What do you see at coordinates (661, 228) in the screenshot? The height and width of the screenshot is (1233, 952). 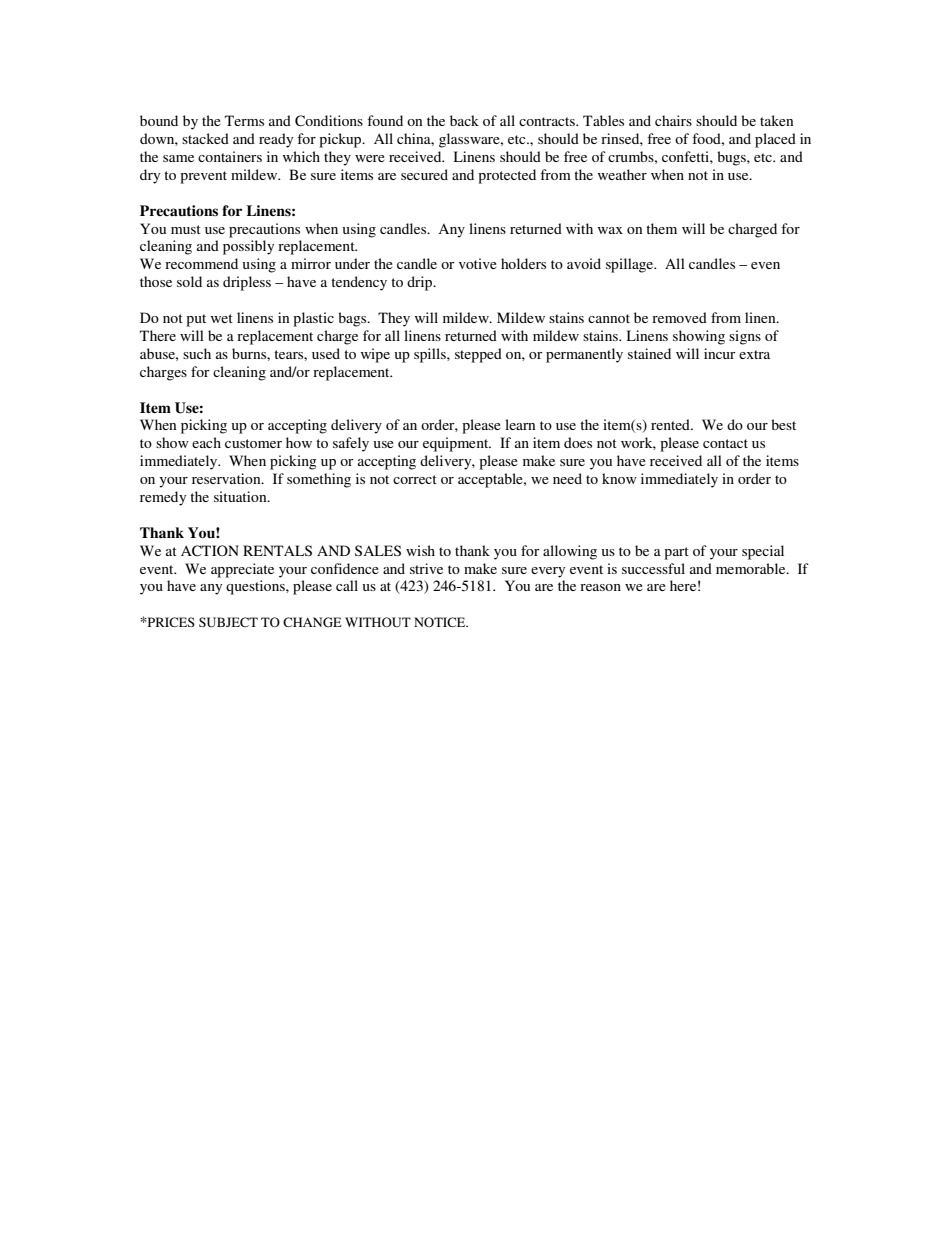 I see `them` at bounding box center [661, 228].
